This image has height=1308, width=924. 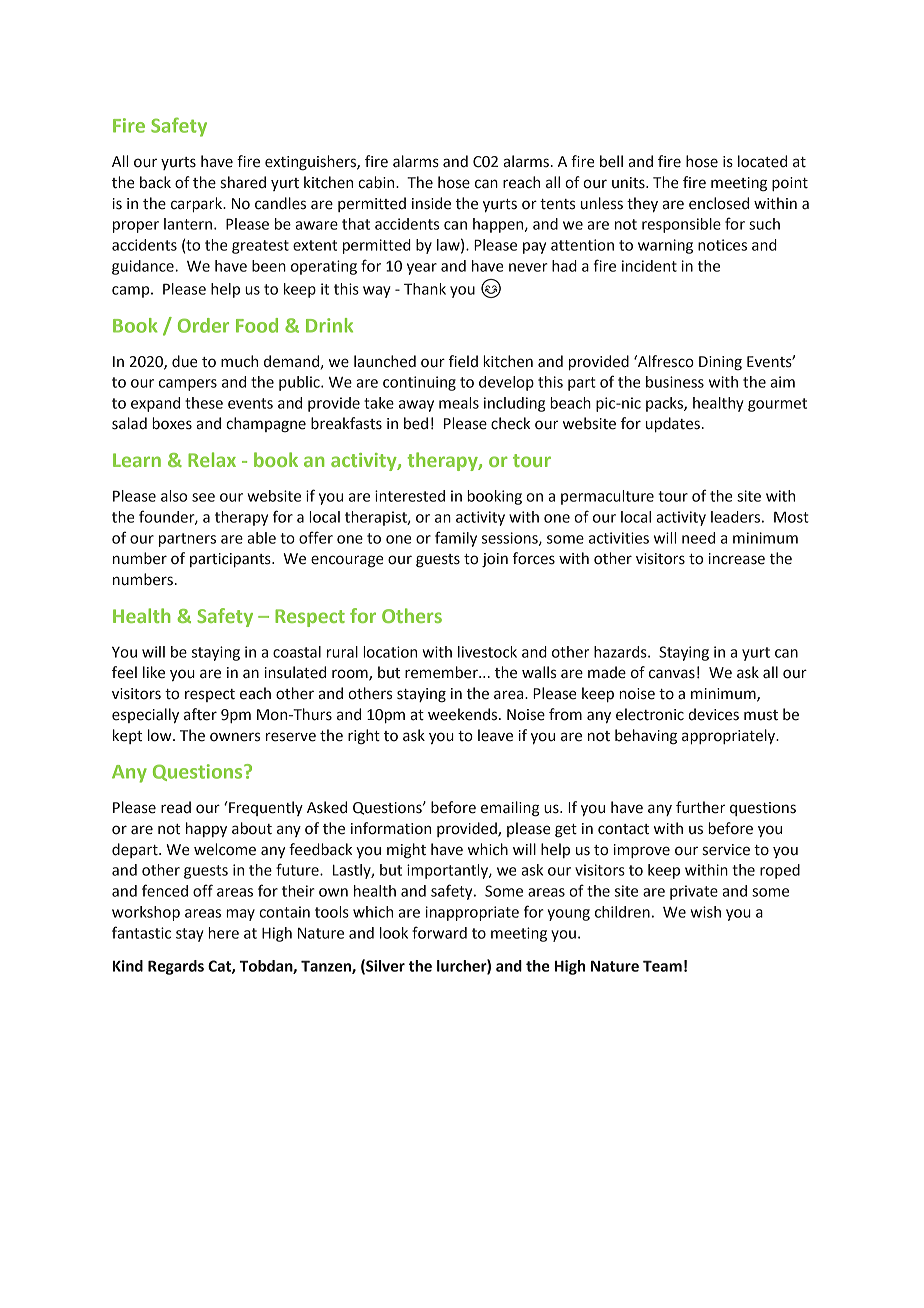 I want to click on here, so click(x=223, y=933).
